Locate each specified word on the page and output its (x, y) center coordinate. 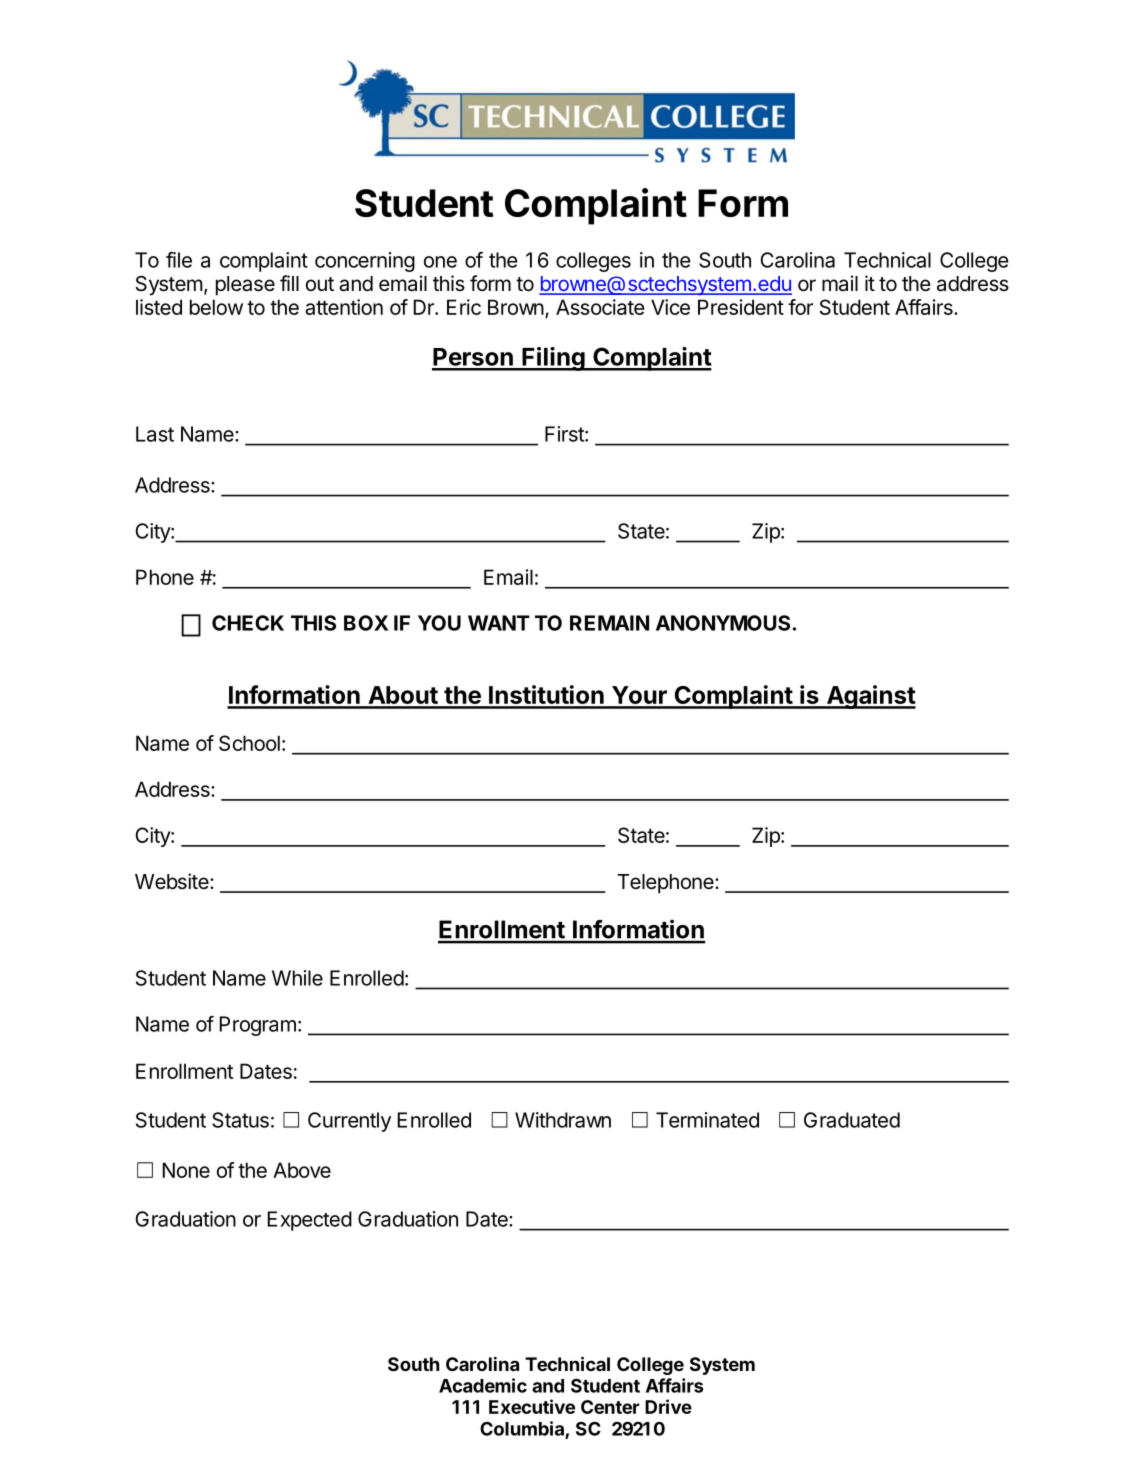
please (245, 286)
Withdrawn (563, 1120)
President (741, 307)
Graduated (852, 1120)
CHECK (248, 623)
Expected (310, 1221)
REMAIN (609, 623)
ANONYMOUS (723, 623)
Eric (464, 307)
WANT (499, 623)
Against (870, 697)
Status (240, 1120)
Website (173, 881)
